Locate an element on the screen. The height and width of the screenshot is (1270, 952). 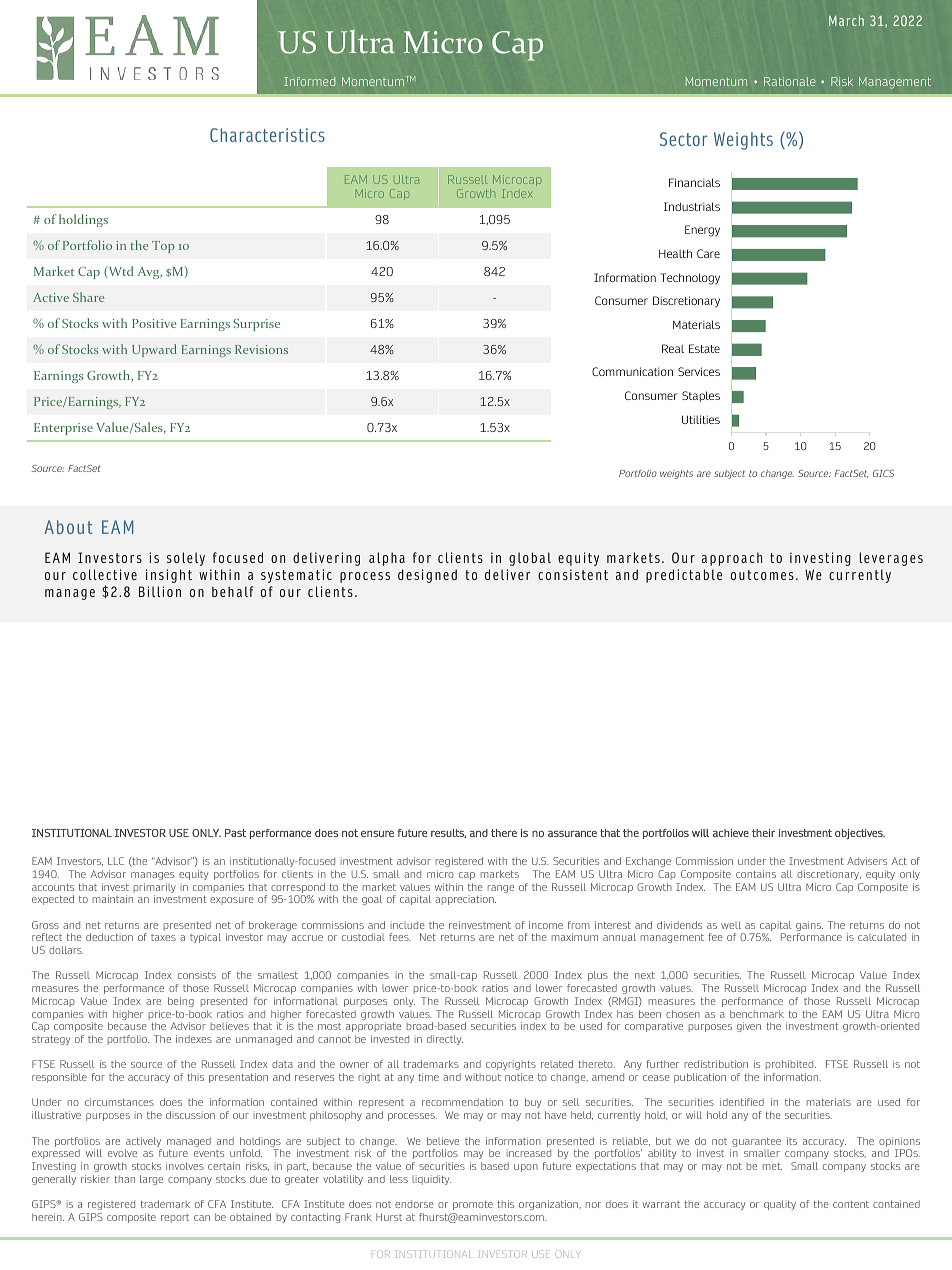
large is located at coordinates (151, 1180).
